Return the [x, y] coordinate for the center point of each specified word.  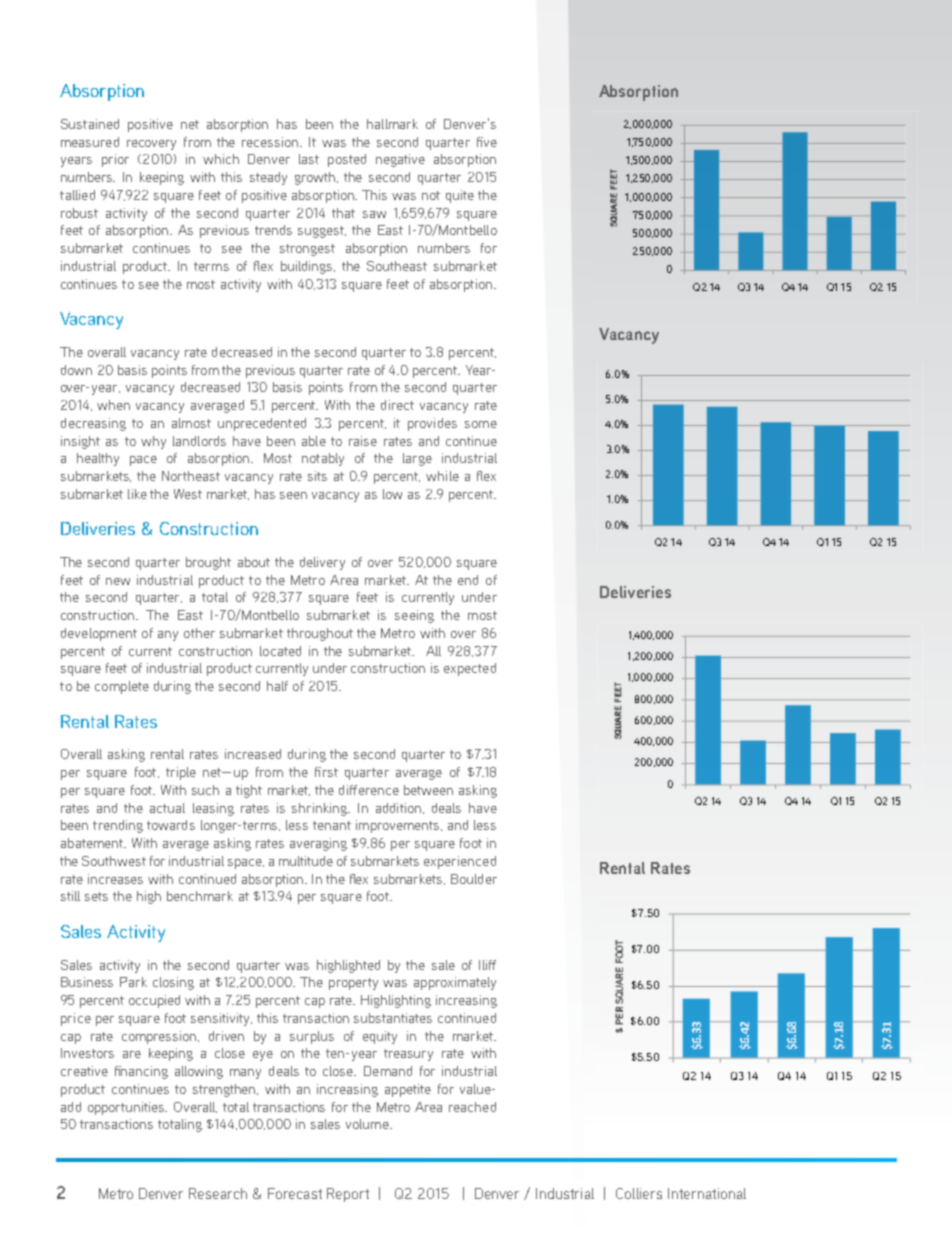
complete [122, 687]
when [113, 405]
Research [218, 1193]
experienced [460, 862]
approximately [455, 983]
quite [460, 196]
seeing [414, 616]
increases [115, 879]
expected [470, 669]
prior [115, 160]
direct [397, 405]
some [481, 424]
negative [400, 160]
